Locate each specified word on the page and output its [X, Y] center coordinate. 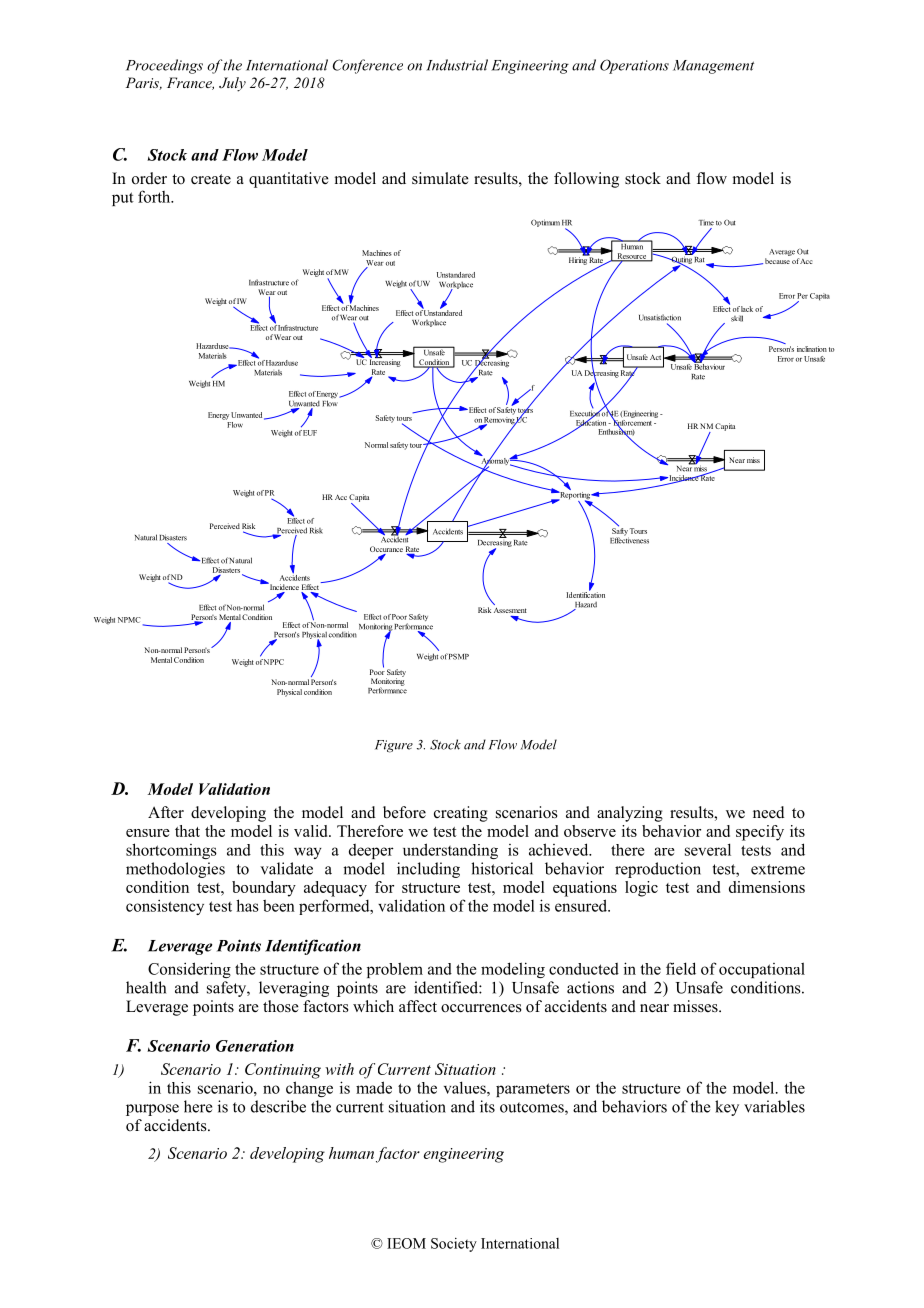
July [232, 84]
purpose [152, 1110]
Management [713, 67]
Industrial [457, 65]
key [727, 1108]
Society [454, 1245]
